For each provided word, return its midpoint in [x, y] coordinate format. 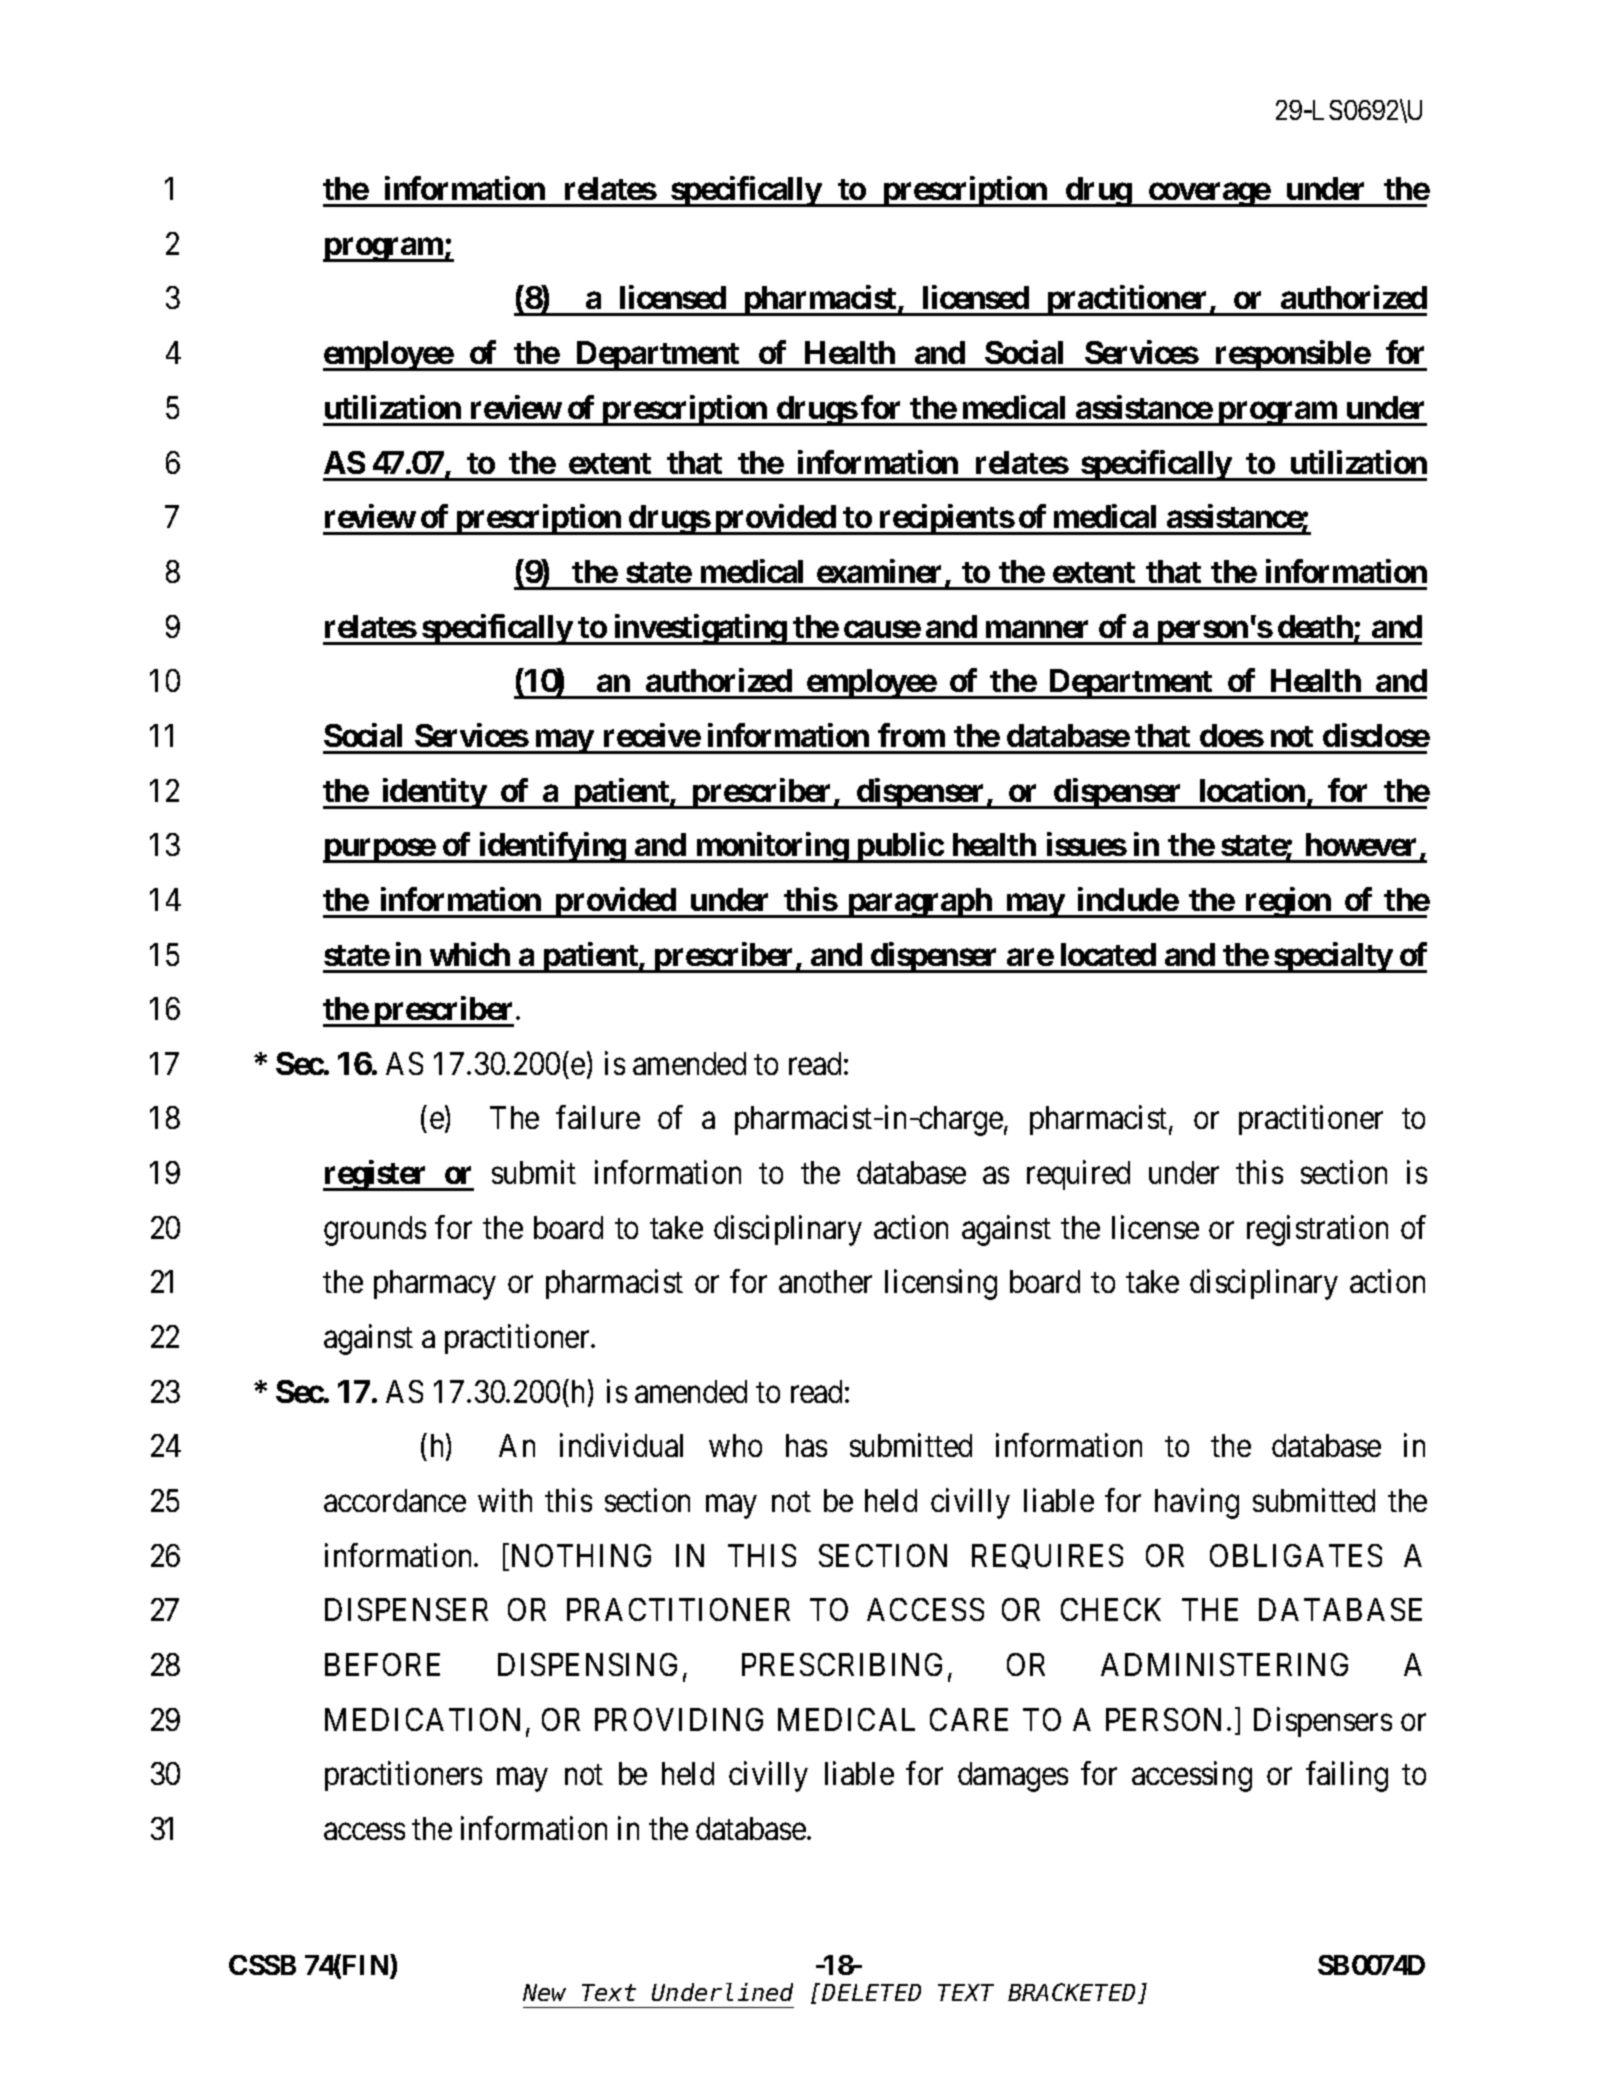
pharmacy [435, 1285]
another [825, 1281]
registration [1317, 1230]
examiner [879, 571]
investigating [699, 629]
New [544, 1993]
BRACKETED [1073, 1994]
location [1252, 790]
